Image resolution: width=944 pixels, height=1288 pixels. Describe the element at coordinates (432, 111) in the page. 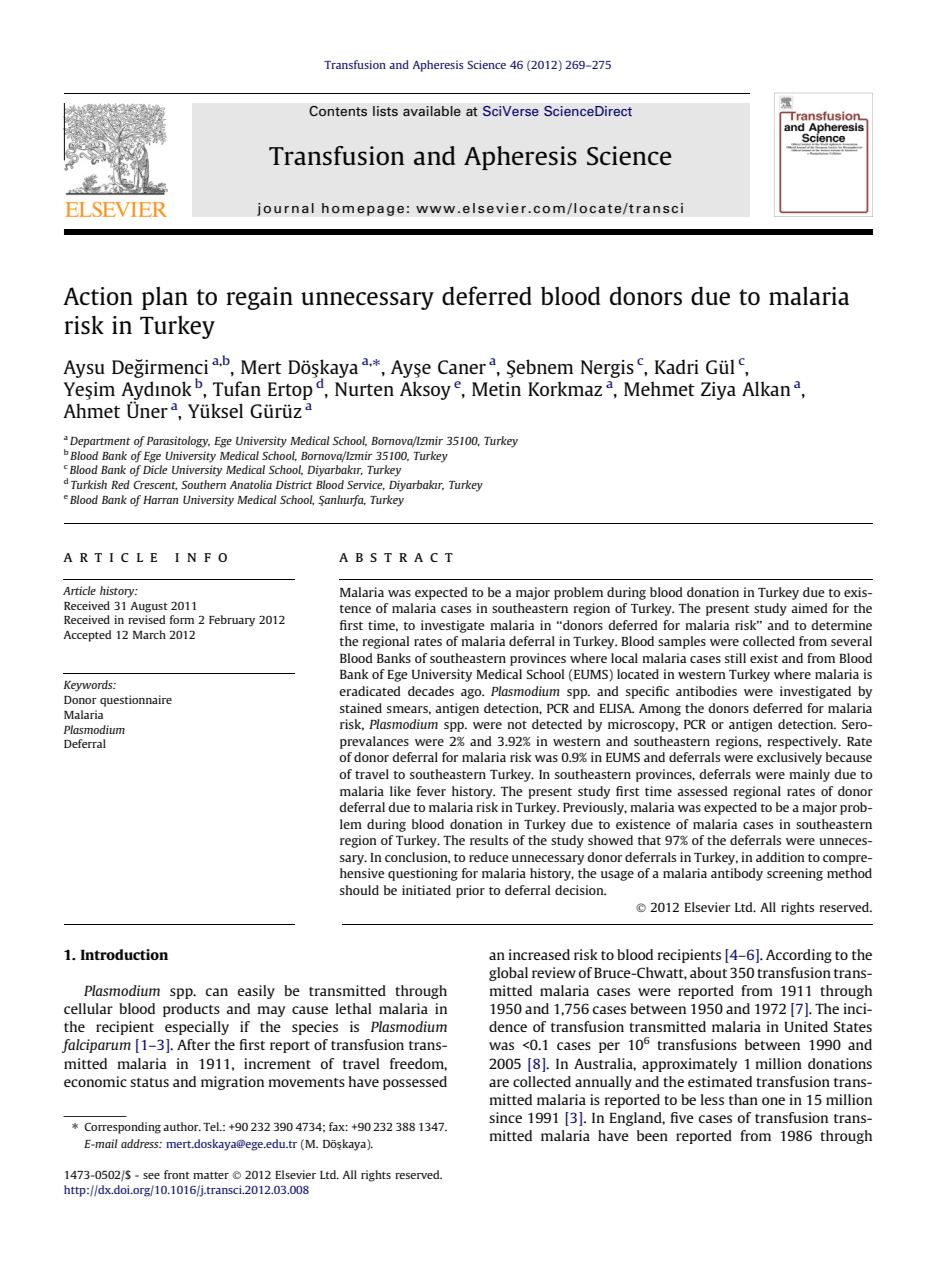

I see `available` at that location.
